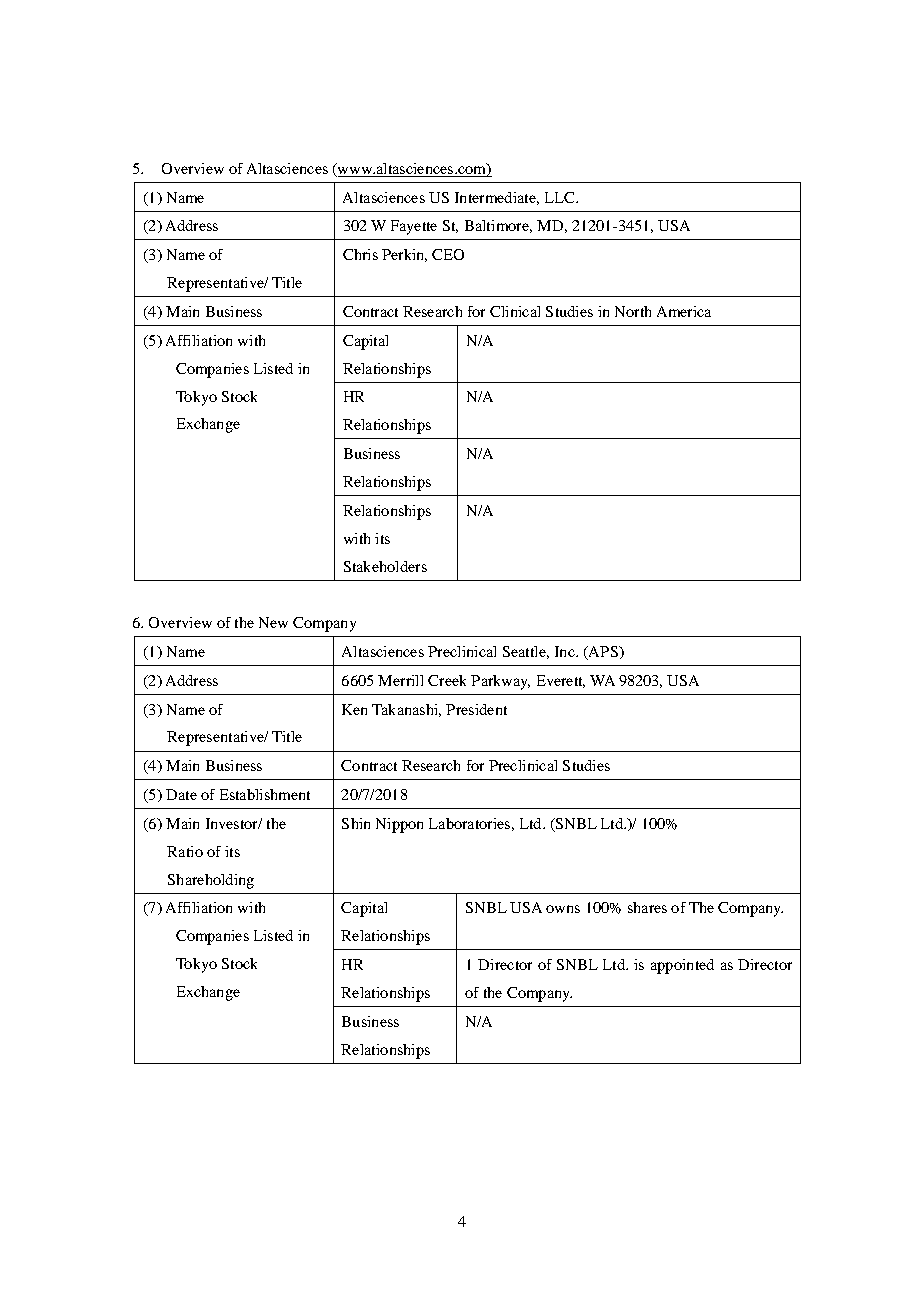 The height and width of the screenshot is (1308, 924). Describe the element at coordinates (633, 311) in the screenshot. I see `North` at that location.
